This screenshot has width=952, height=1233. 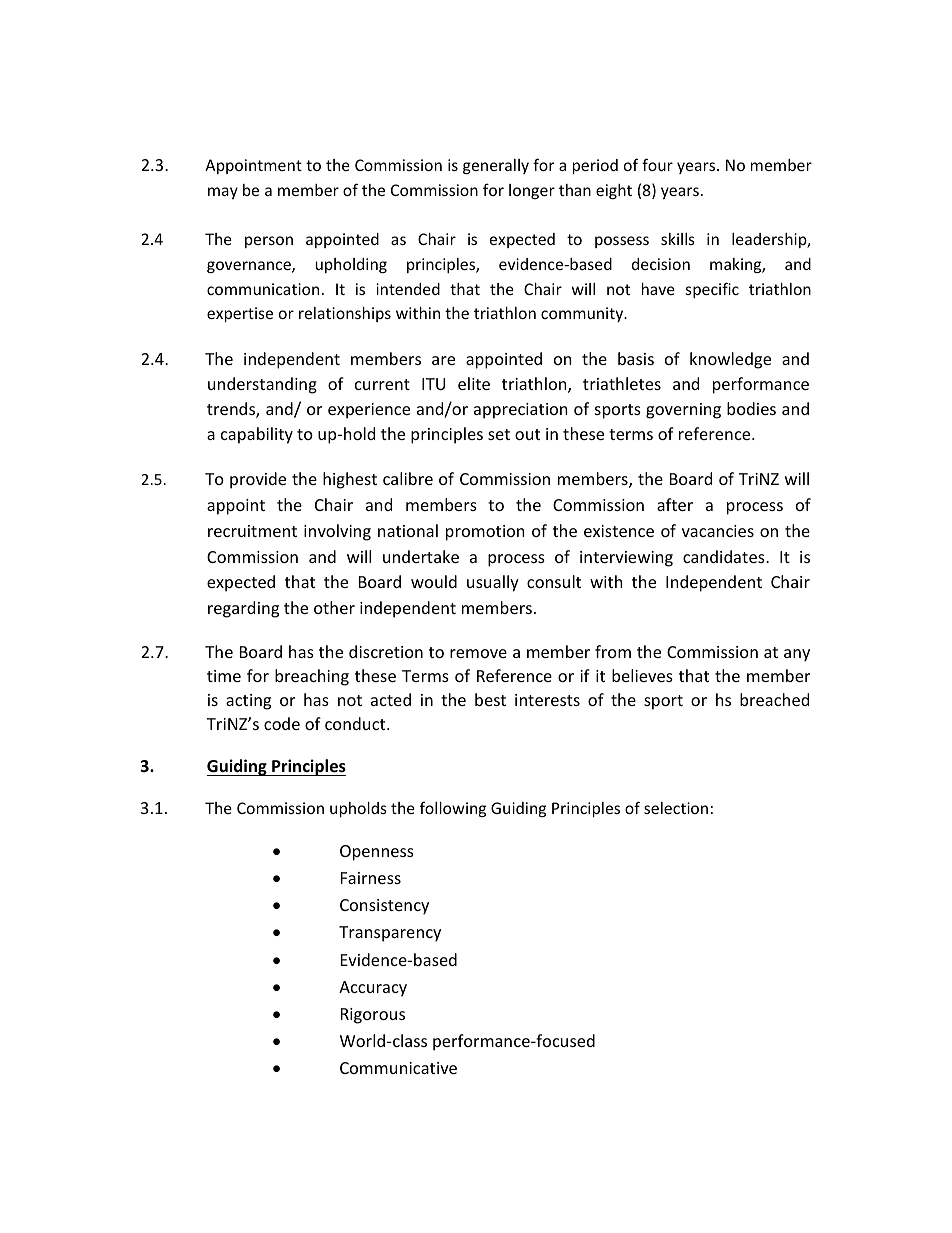 What do you see at coordinates (269, 242) in the screenshot?
I see `person` at bounding box center [269, 242].
